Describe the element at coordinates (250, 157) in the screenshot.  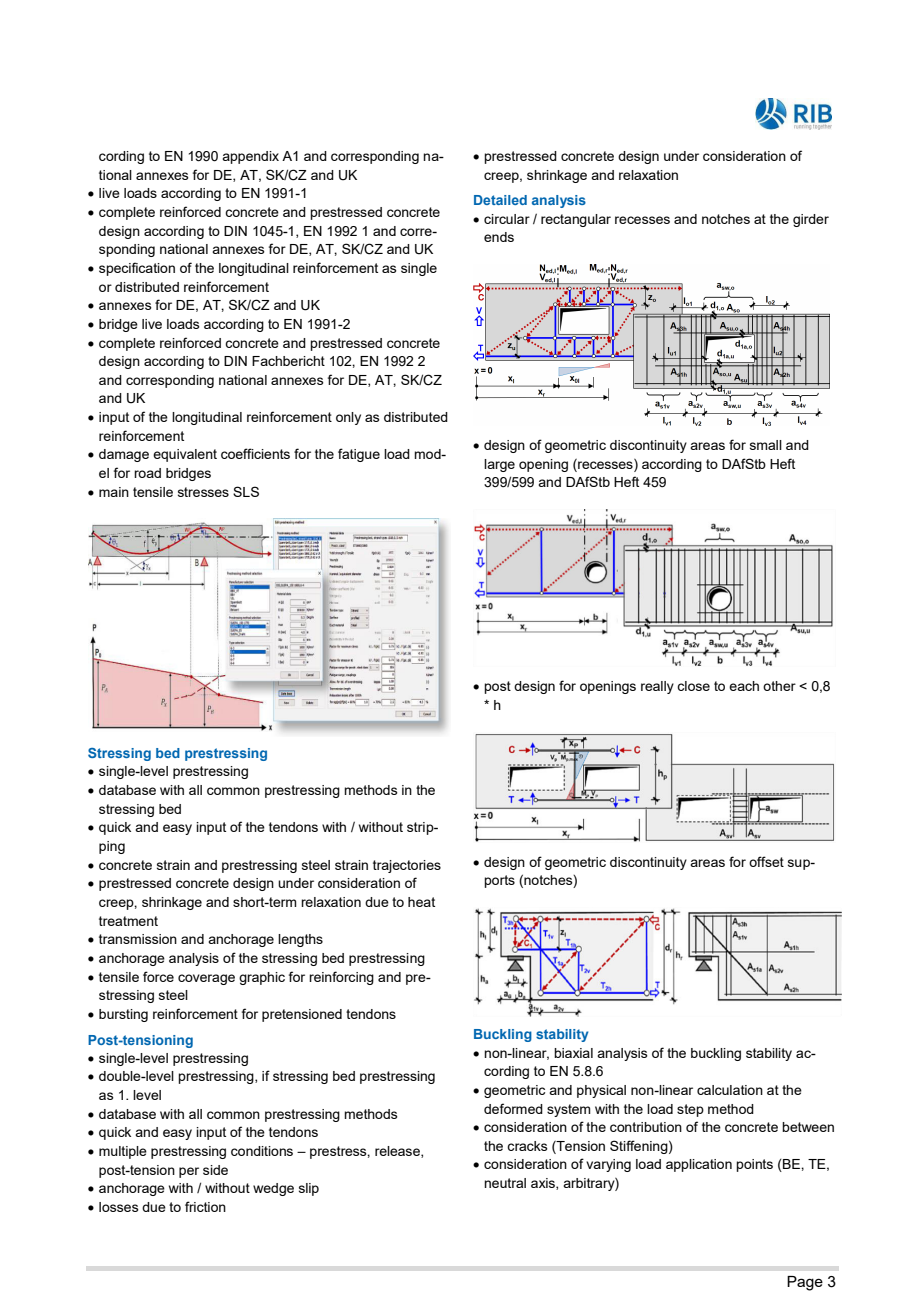
I see `appendix` at that location.
